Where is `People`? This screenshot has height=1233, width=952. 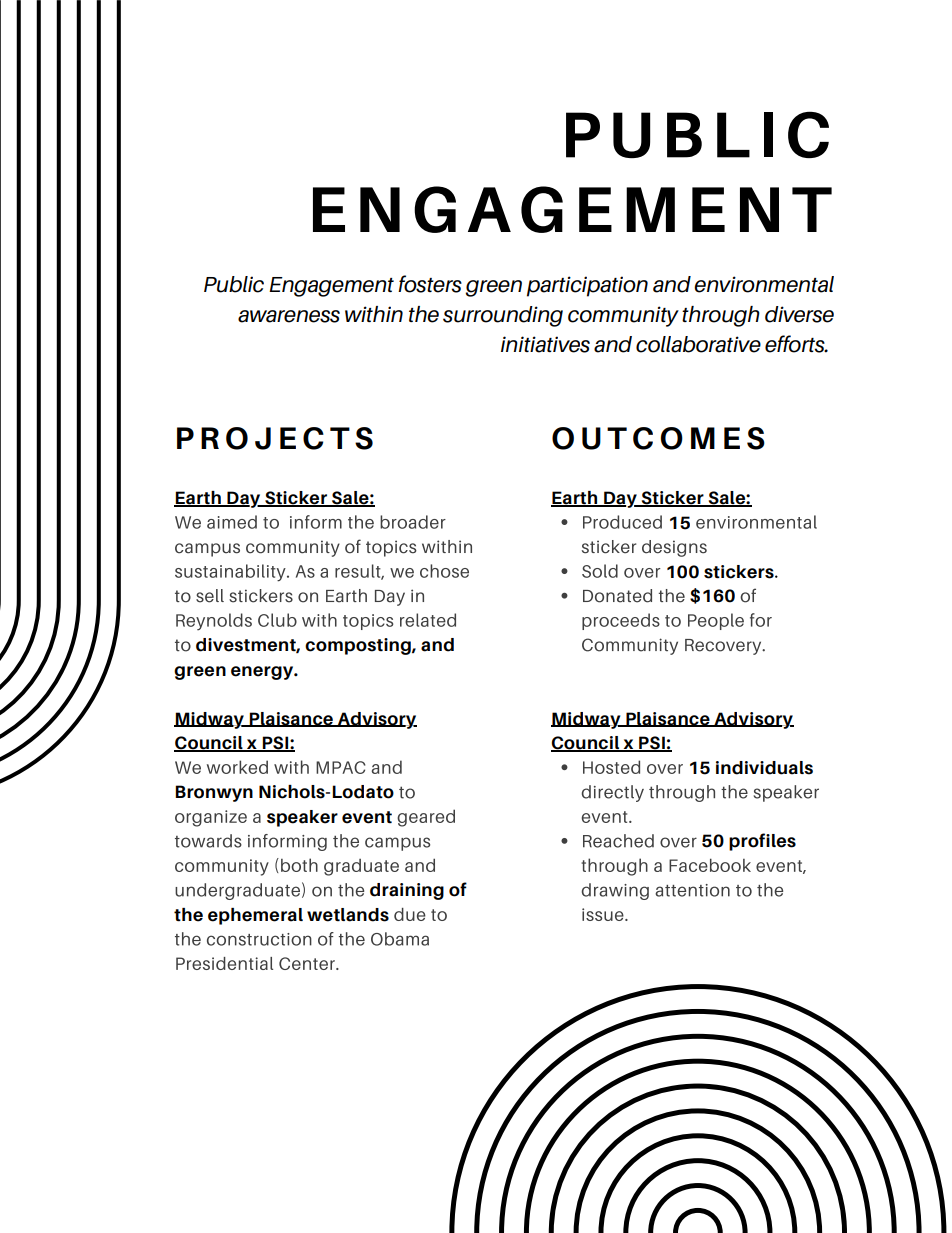 People is located at coordinates (716, 621).
